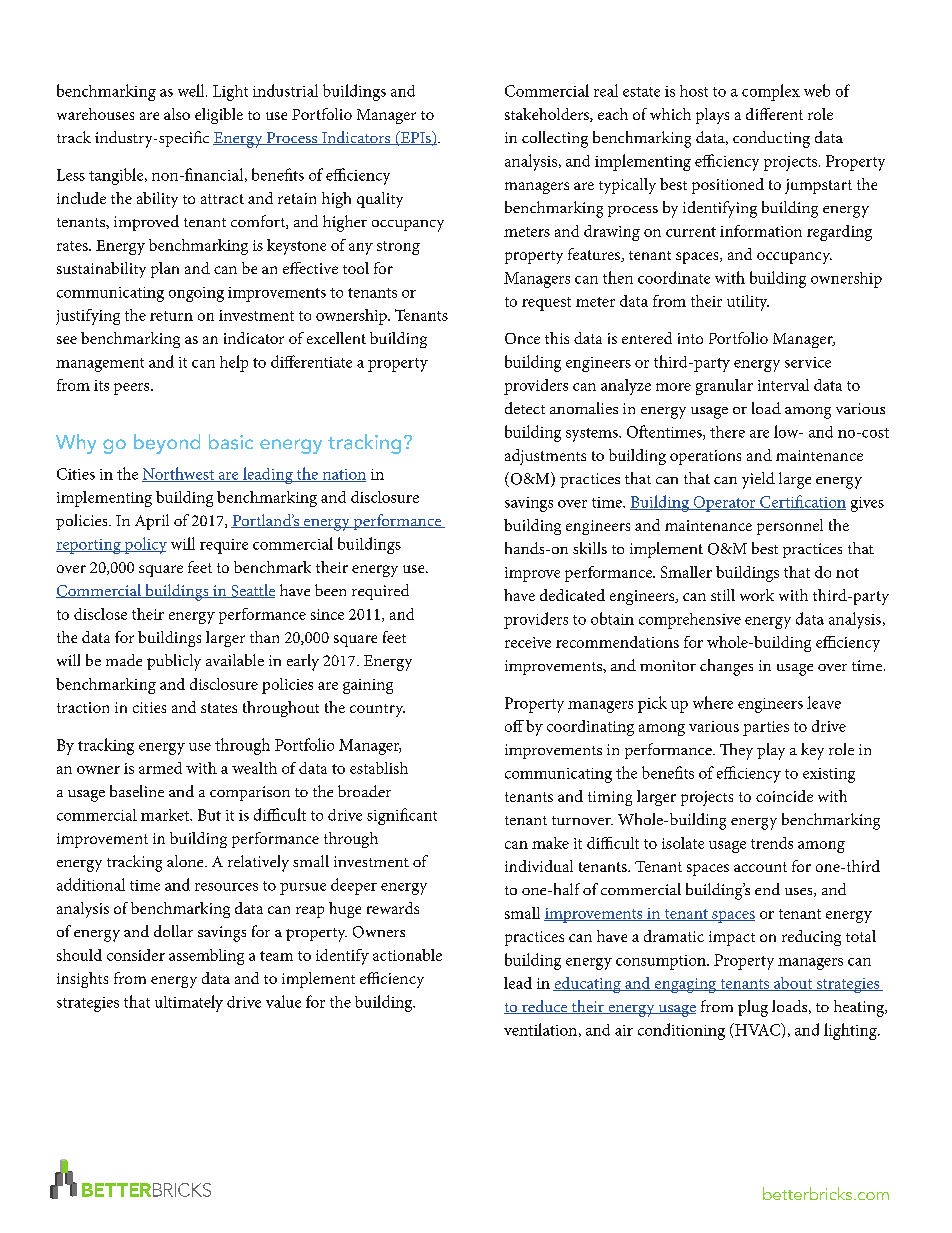  What do you see at coordinates (572, 595) in the page?
I see `dedicated` at bounding box center [572, 595].
